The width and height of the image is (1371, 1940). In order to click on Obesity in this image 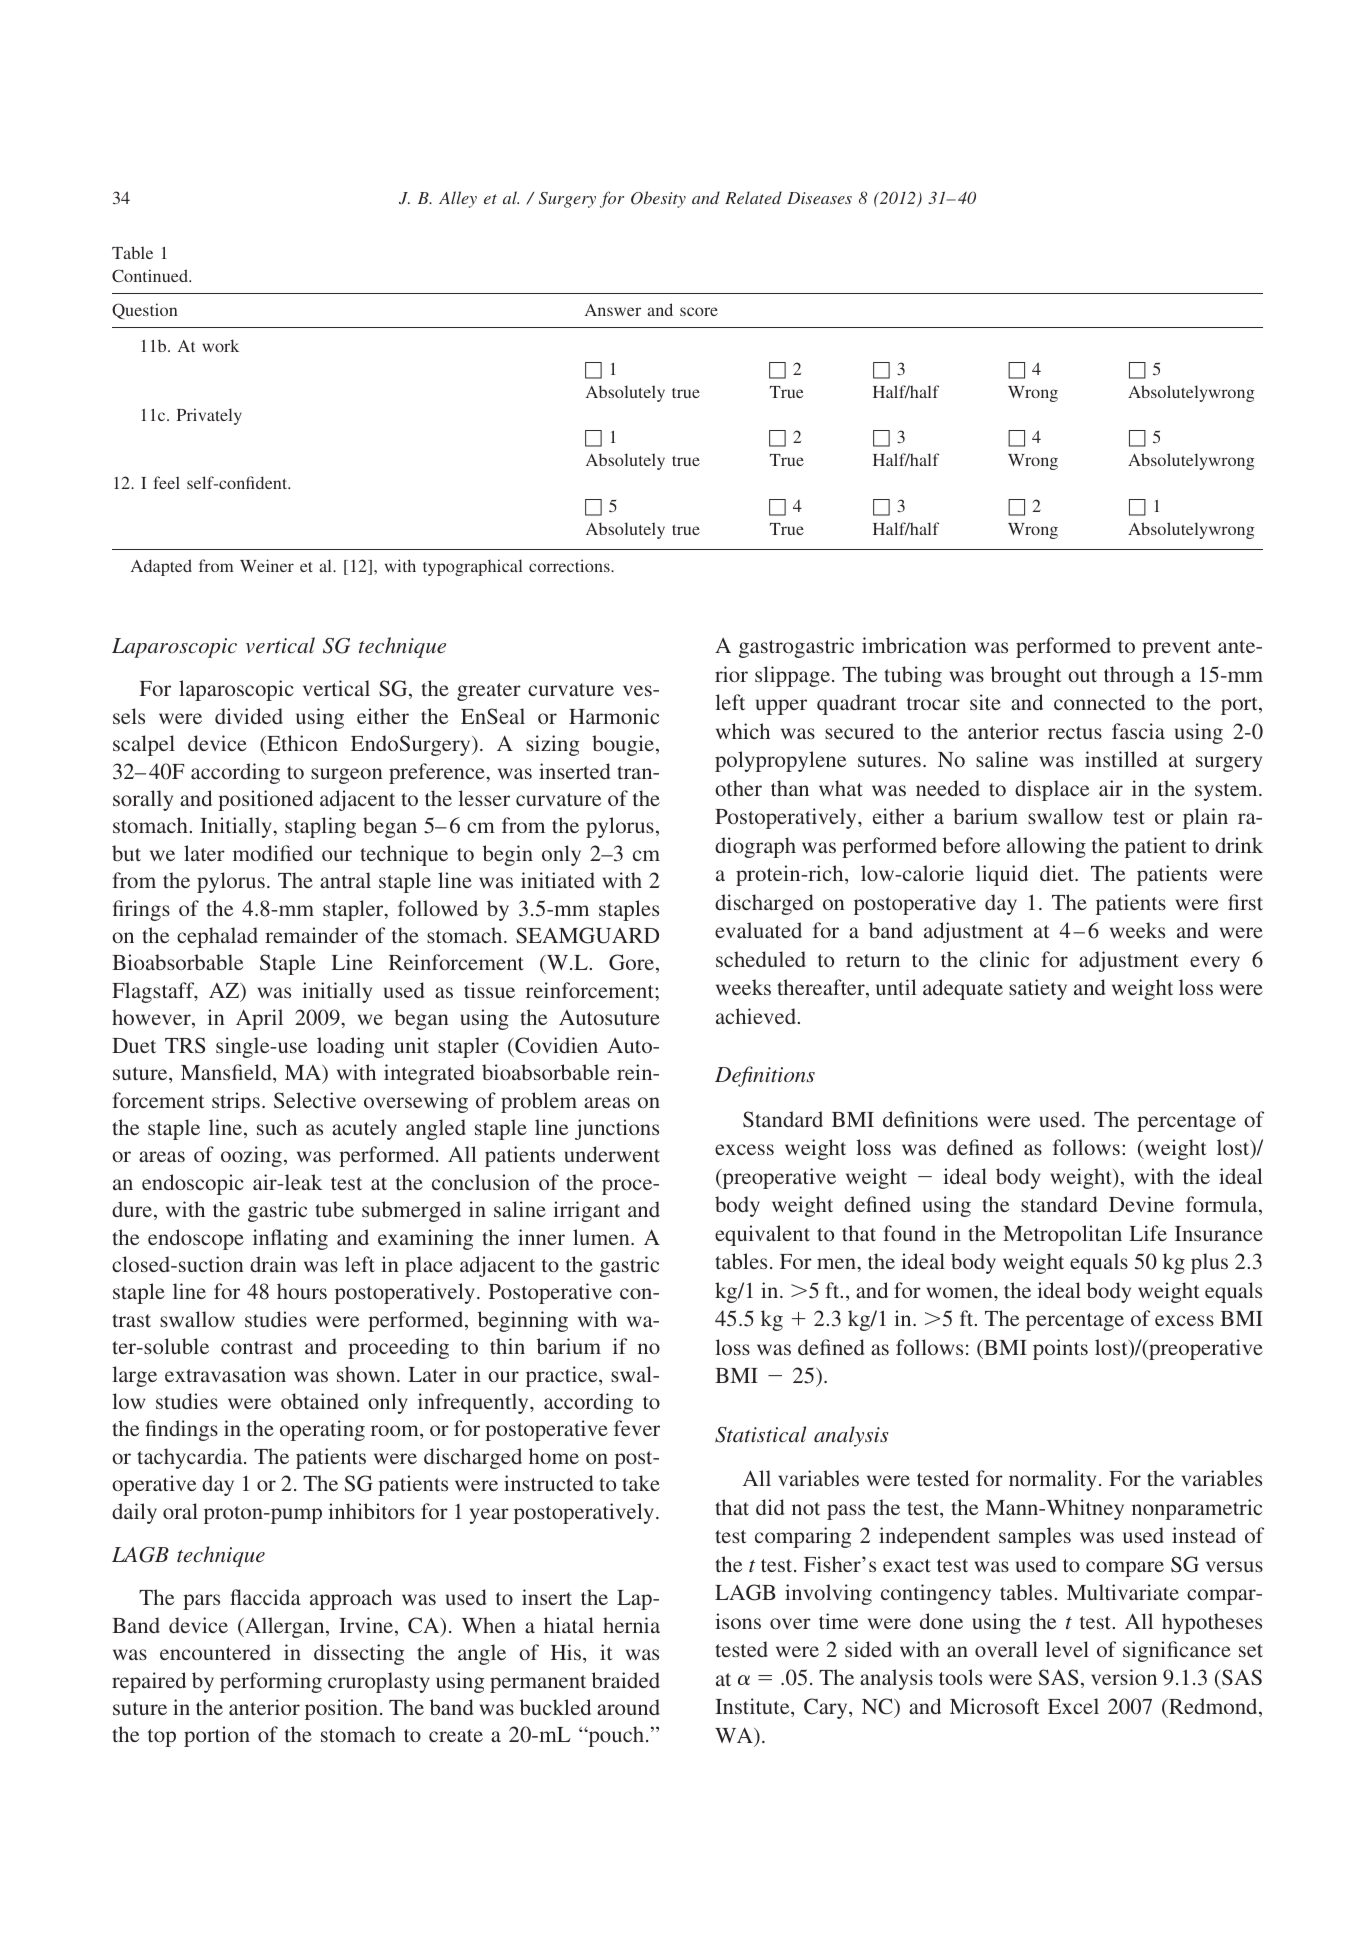, I will do `click(658, 199)`.
